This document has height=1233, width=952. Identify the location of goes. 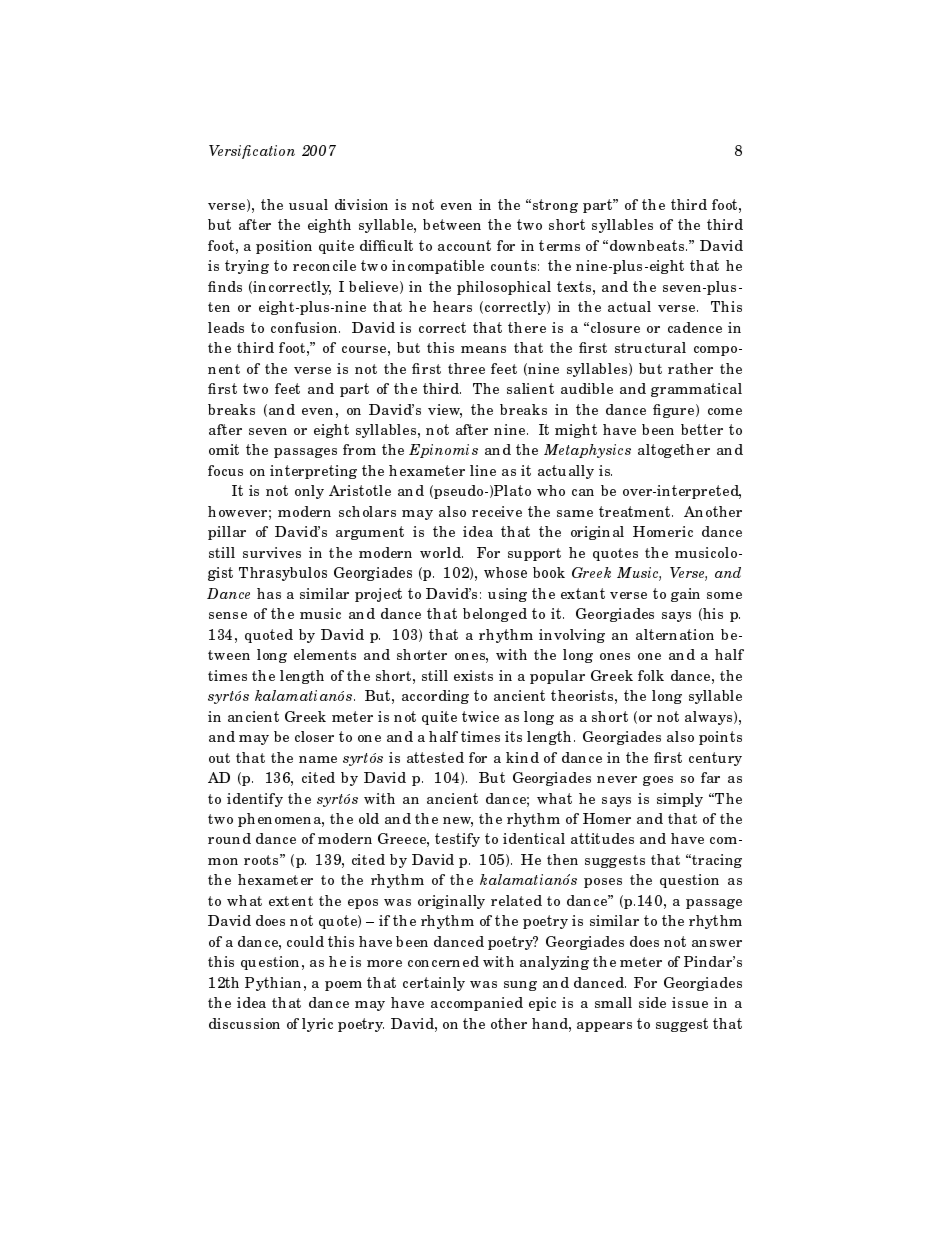
(658, 781).
